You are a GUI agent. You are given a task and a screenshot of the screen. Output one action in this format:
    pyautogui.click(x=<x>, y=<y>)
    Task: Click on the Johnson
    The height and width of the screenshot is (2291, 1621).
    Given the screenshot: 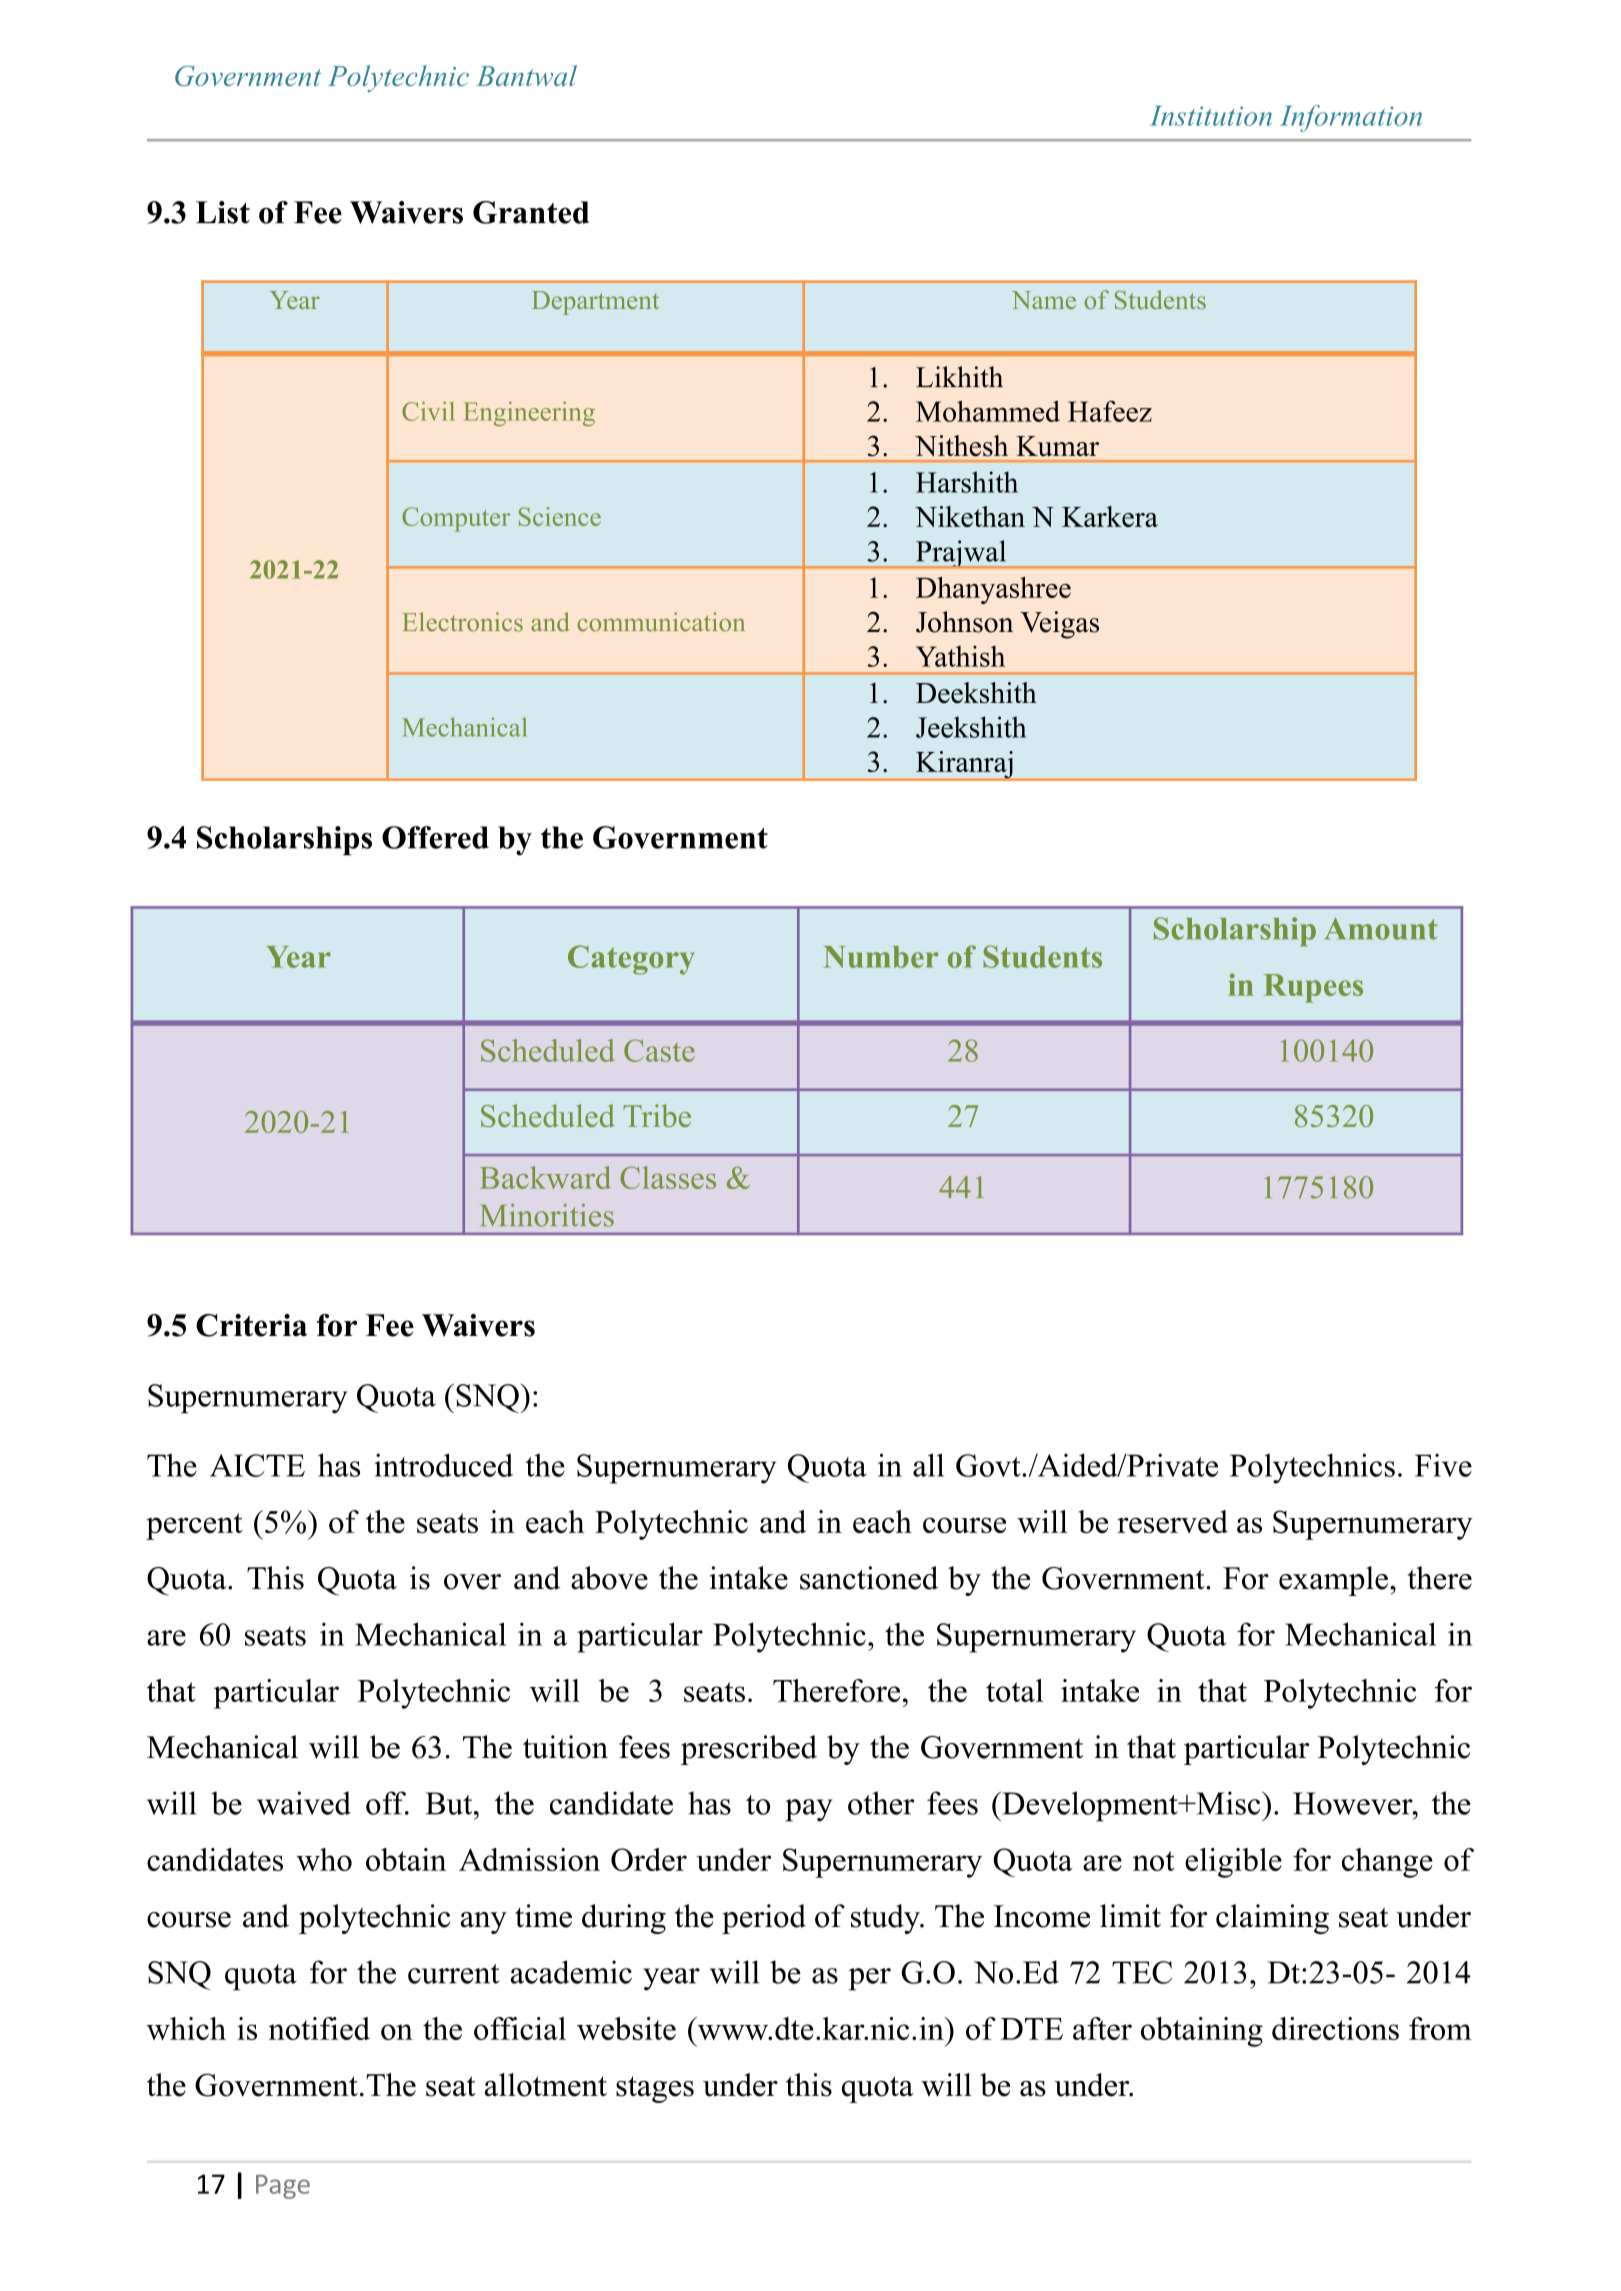 What is the action you would take?
    pyautogui.click(x=964, y=622)
